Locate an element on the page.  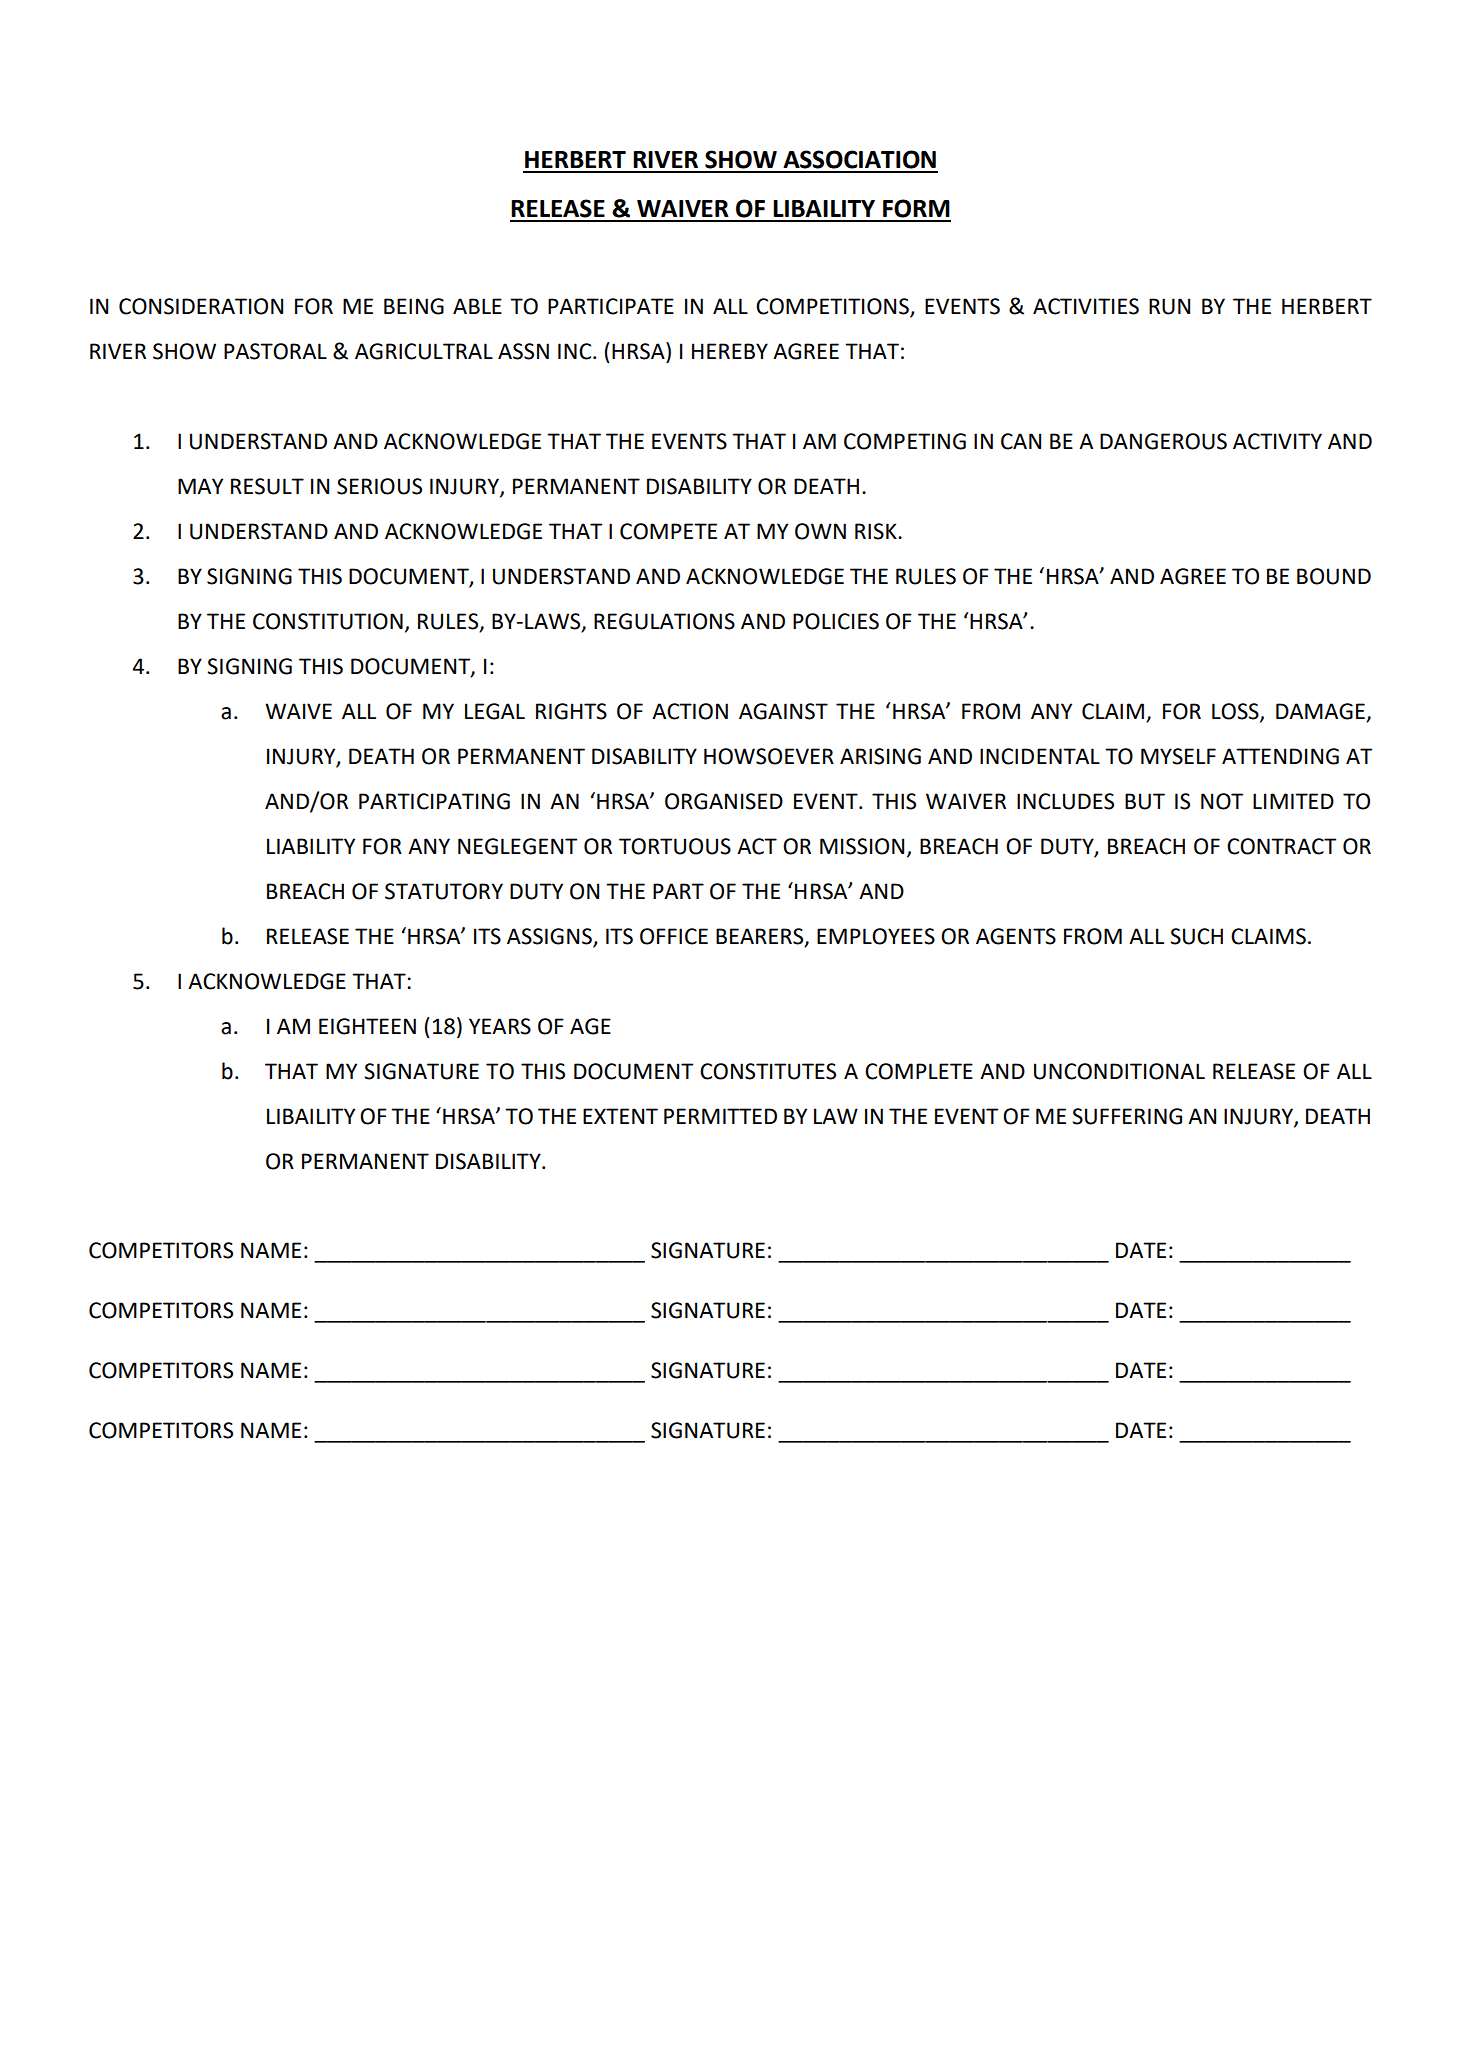
EIGHTEEN is located at coordinates (367, 1026).
